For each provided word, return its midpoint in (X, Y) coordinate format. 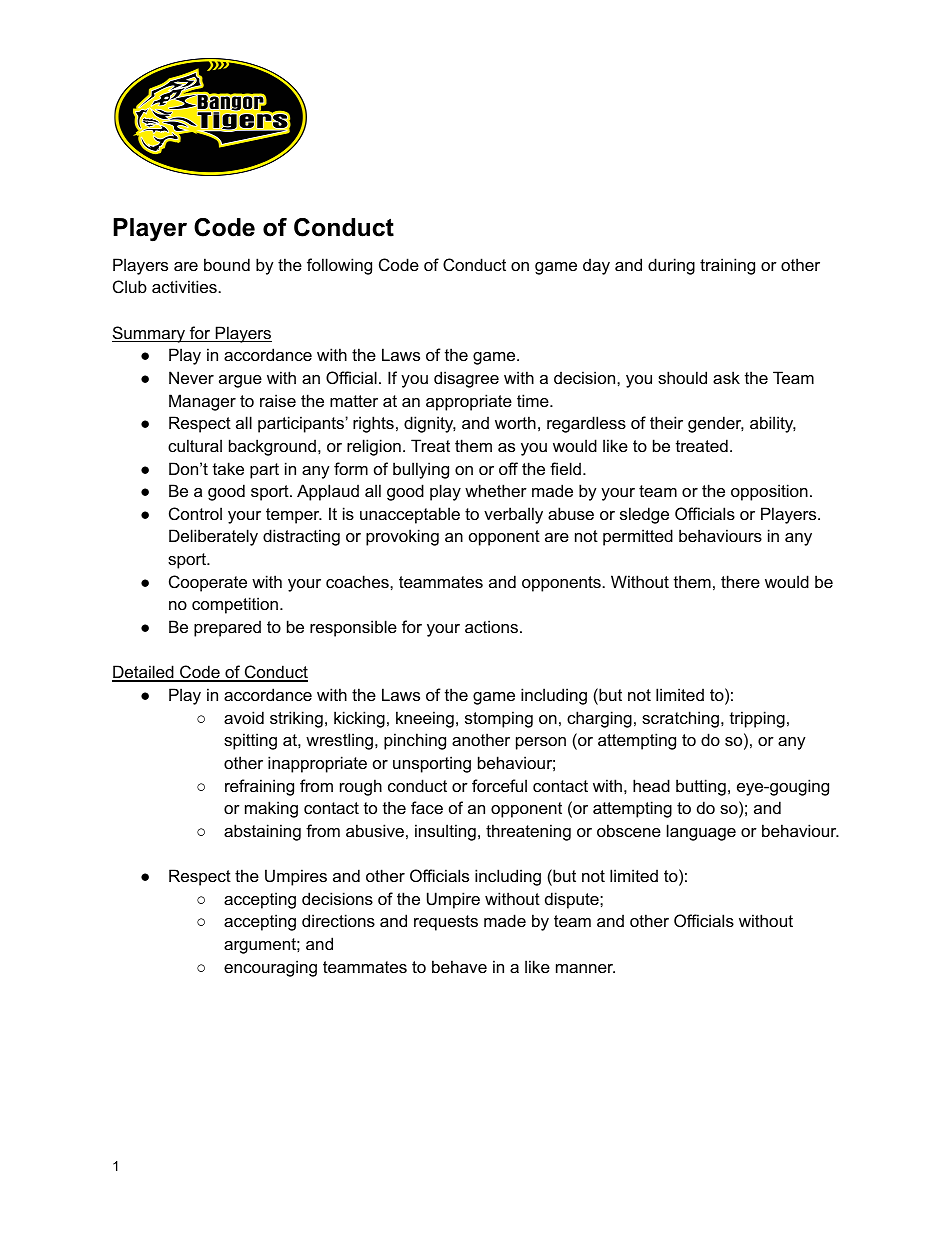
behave (459, 966)
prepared (227, 628)
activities (184, 286)
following (339, 266)
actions (493, 626)
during (671, 266)
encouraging (270, 968)
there (740, 581)
